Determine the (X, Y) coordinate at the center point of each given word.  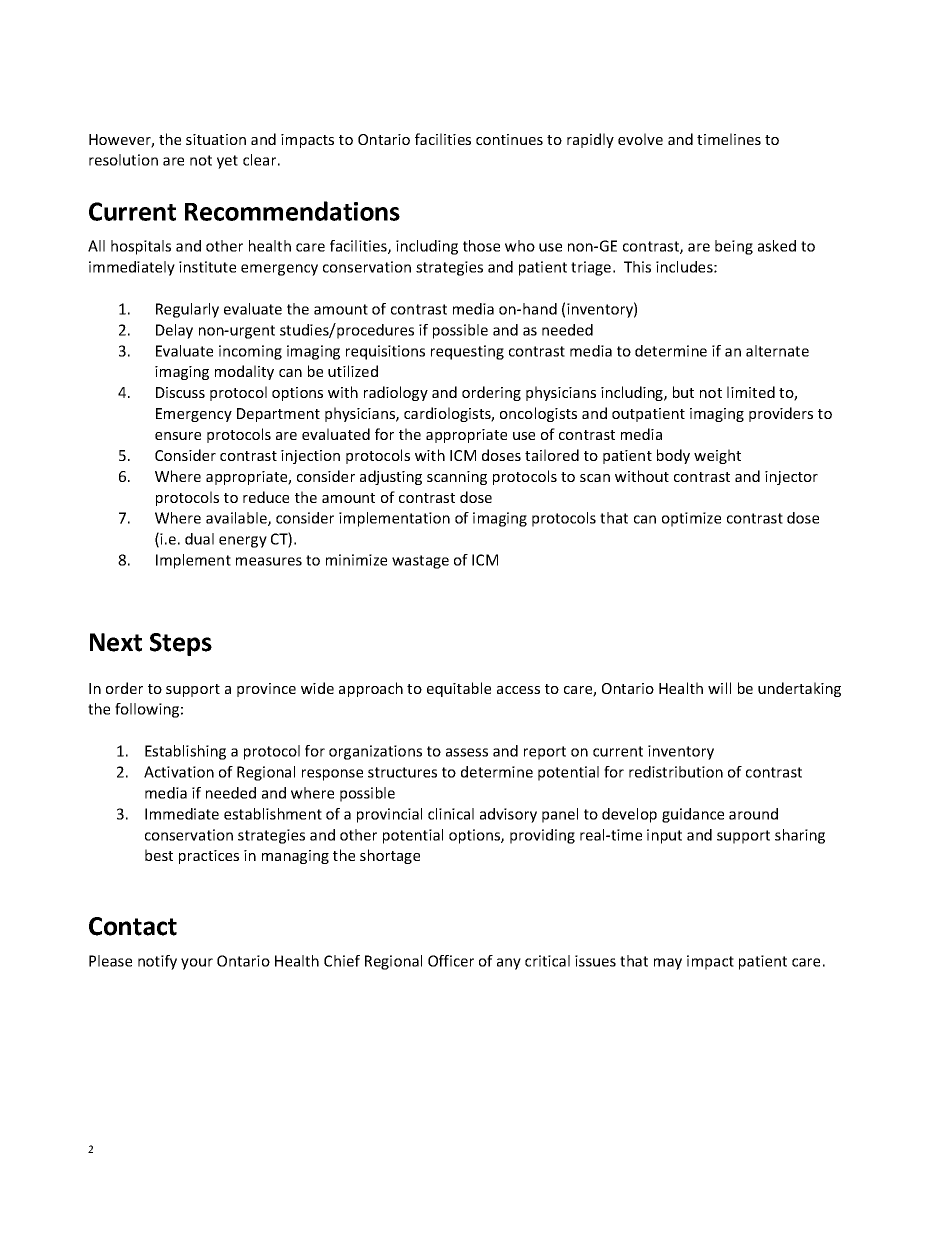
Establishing (185, 752)
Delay (174, 331)
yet (227, 162)
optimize (691, 519)
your (197, 964)
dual (199, 539)
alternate (777, 351)
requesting (467, 352)
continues (509, 139)
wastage (420, 562)
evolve (640, 139)
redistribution (676, 772)
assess (467, 752)
